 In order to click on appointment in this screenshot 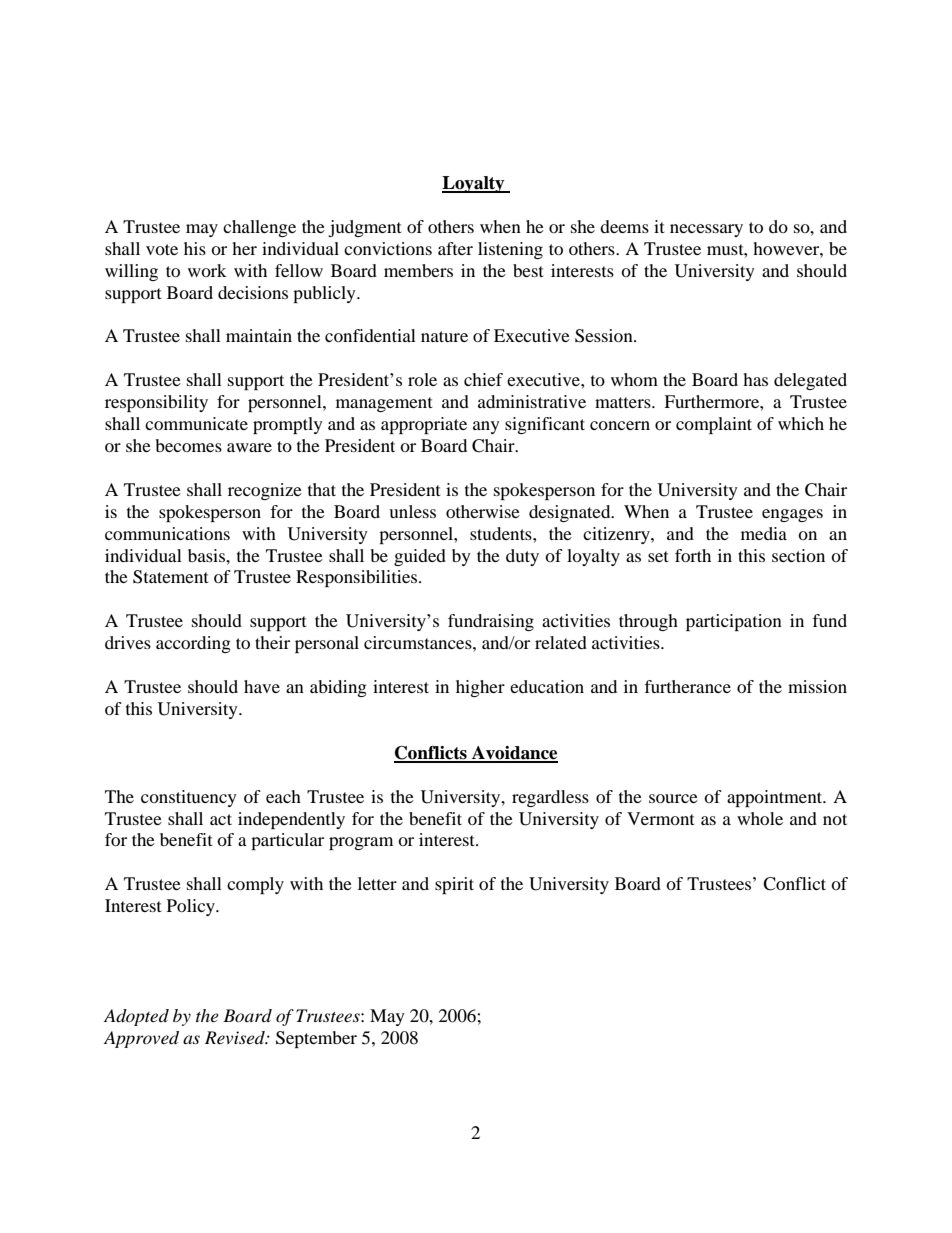, I will do `click(776, 798)`.
